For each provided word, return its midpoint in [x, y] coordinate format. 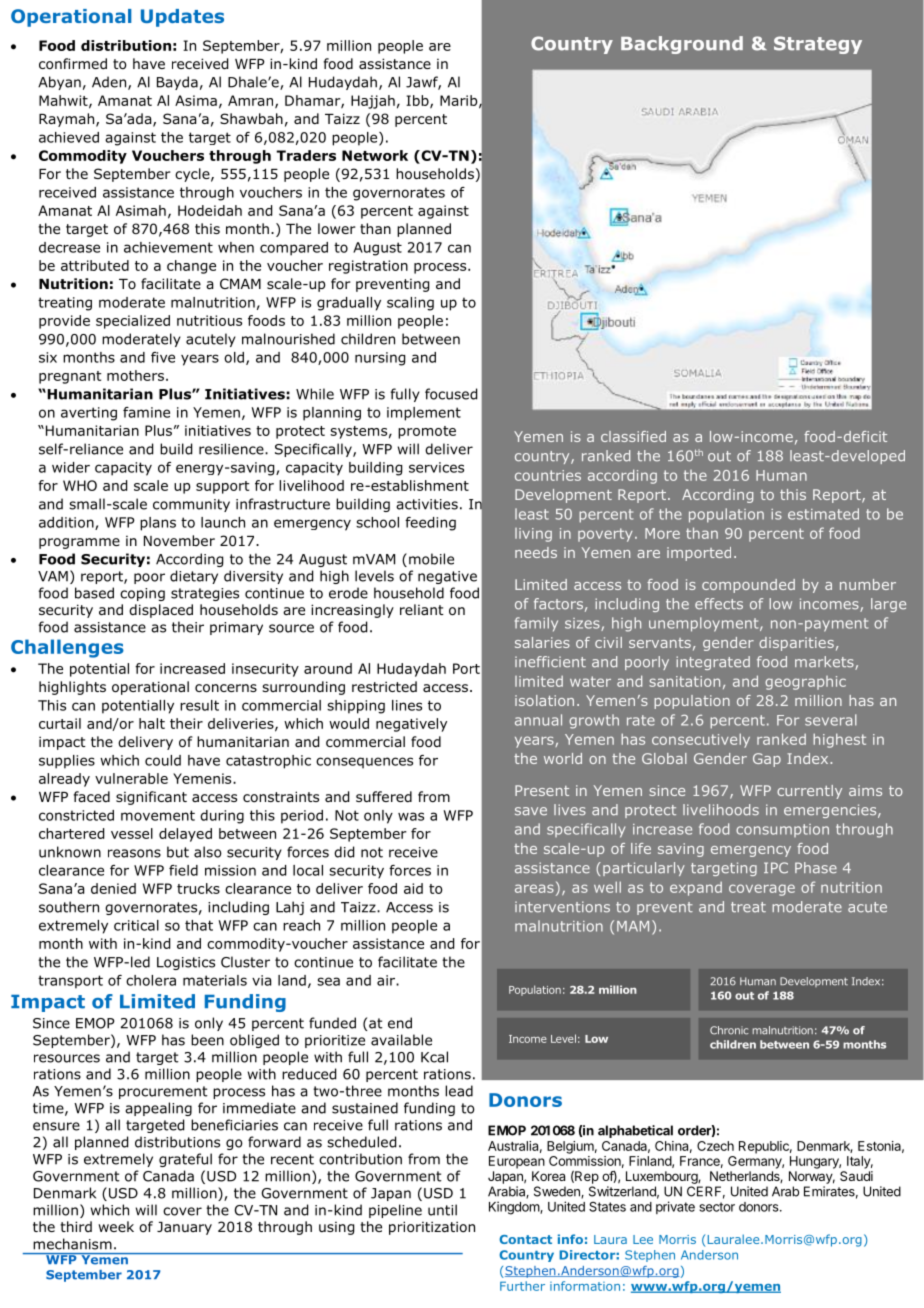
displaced [161, 611]
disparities [796, 644]
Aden [110, 83]
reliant [422, 609]
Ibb [418, 101]
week [116, 1226]
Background [682, 45]
